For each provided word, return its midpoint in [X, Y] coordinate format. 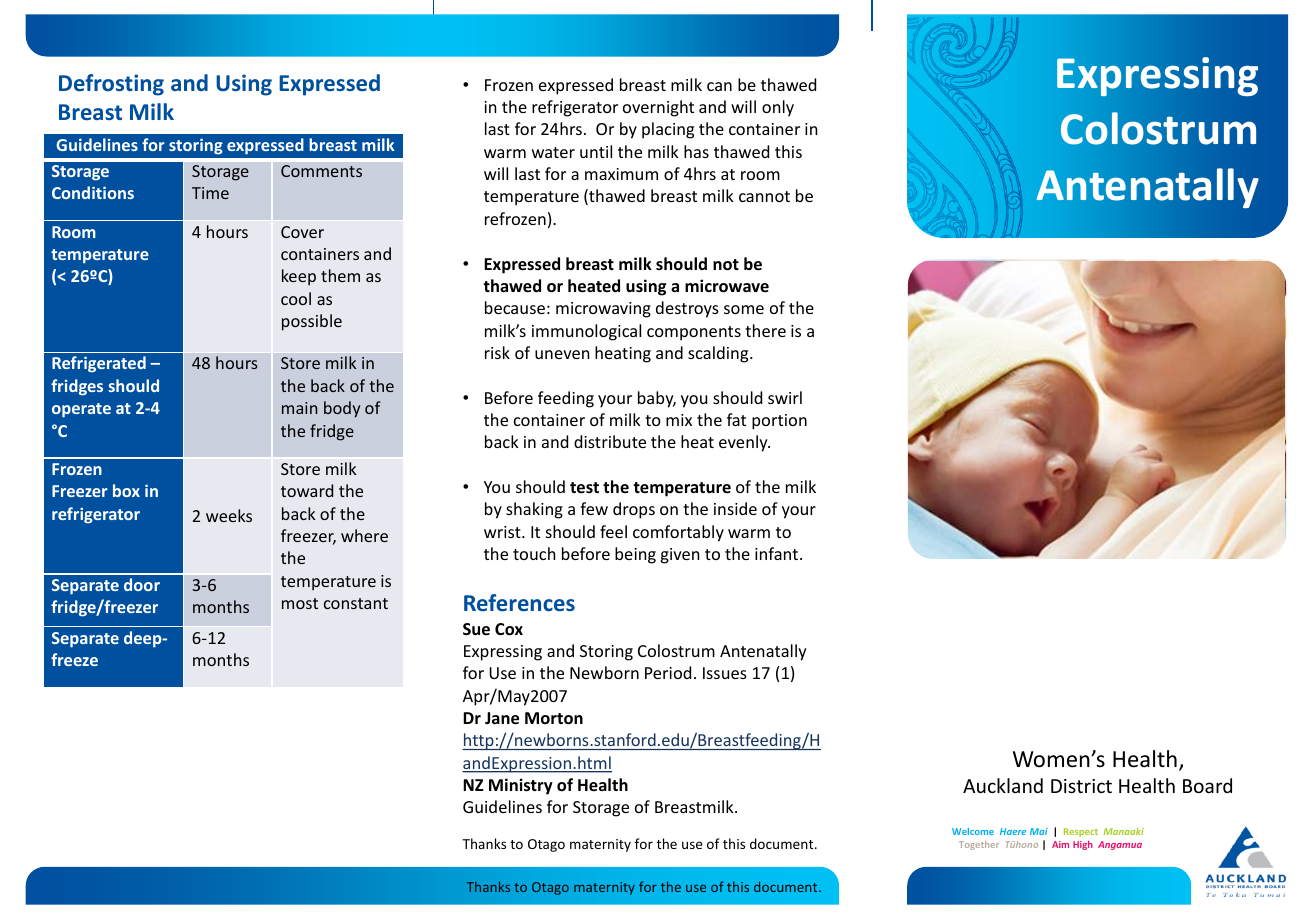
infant [778, 553]
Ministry [521, 786]
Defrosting [111, 85]
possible [312, 322]
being [635, 555]
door [142, 584]
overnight [658, 108]
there [765, 330]
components [694, 333]
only [778, 108]
